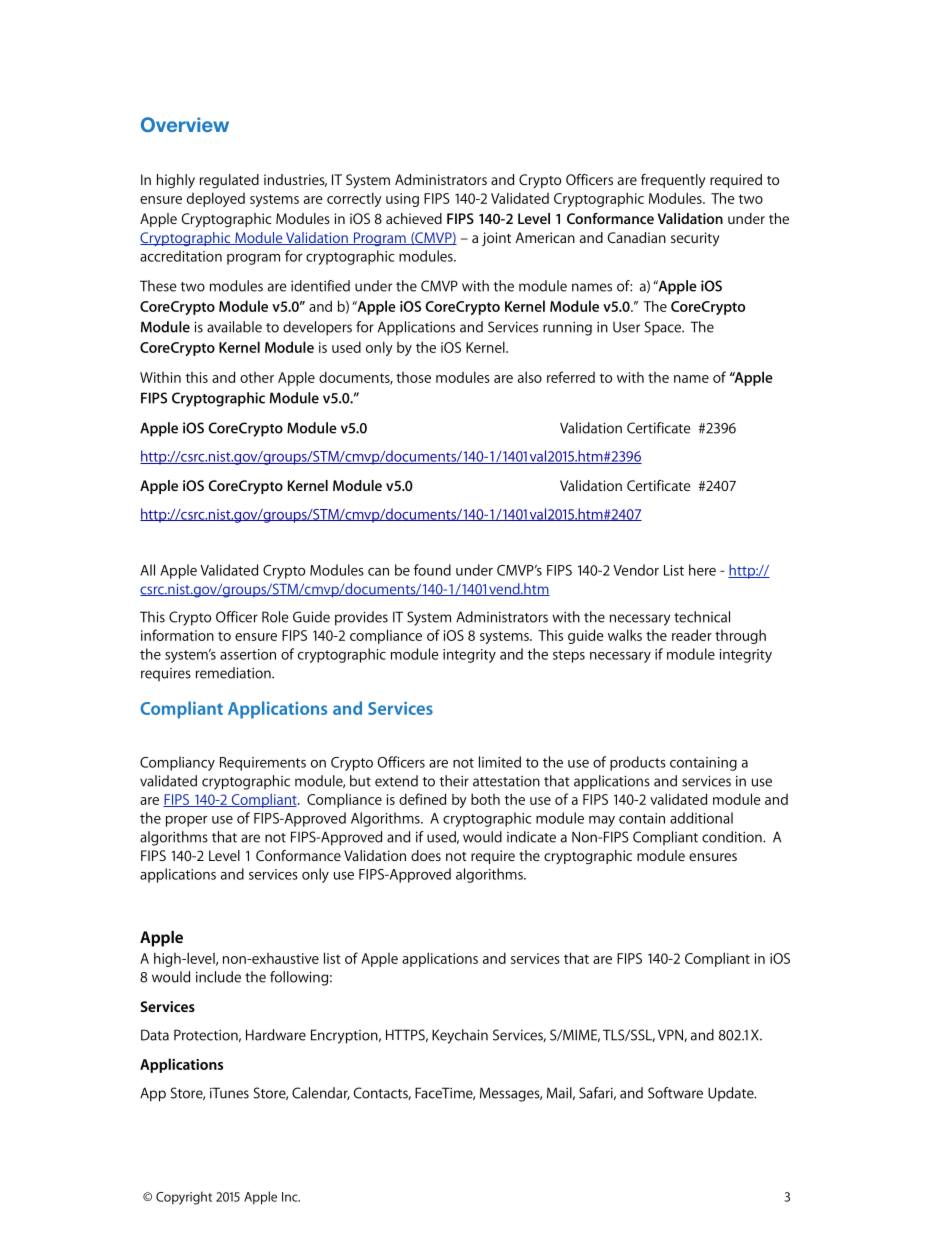 The image size is (952, 1233). What do you see at coordinates (675, 1093) in the page?
I see `Software` at bounding box center [675, 1093].
